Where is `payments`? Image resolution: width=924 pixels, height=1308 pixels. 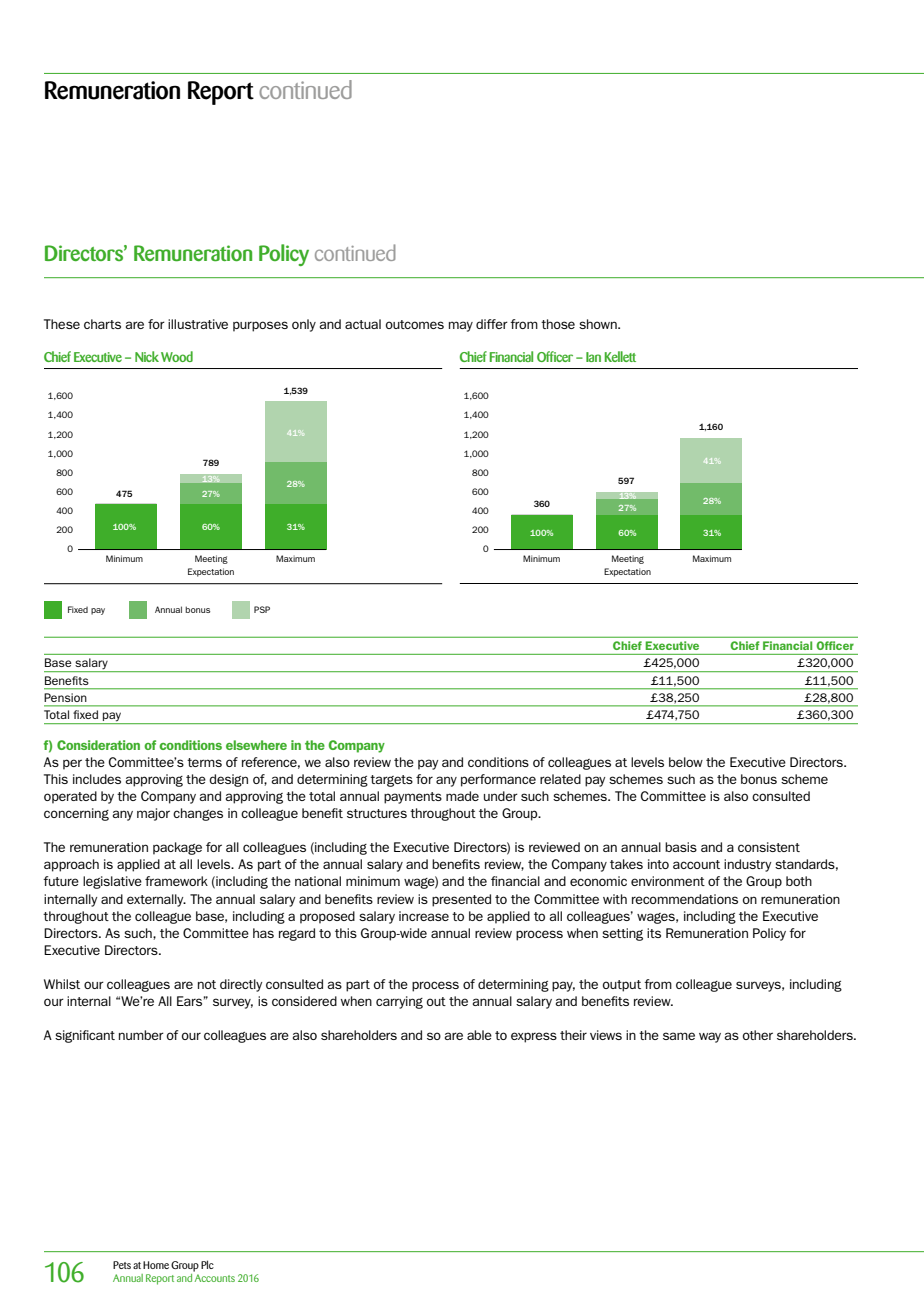 payments is located at coordinates (413, 798).
